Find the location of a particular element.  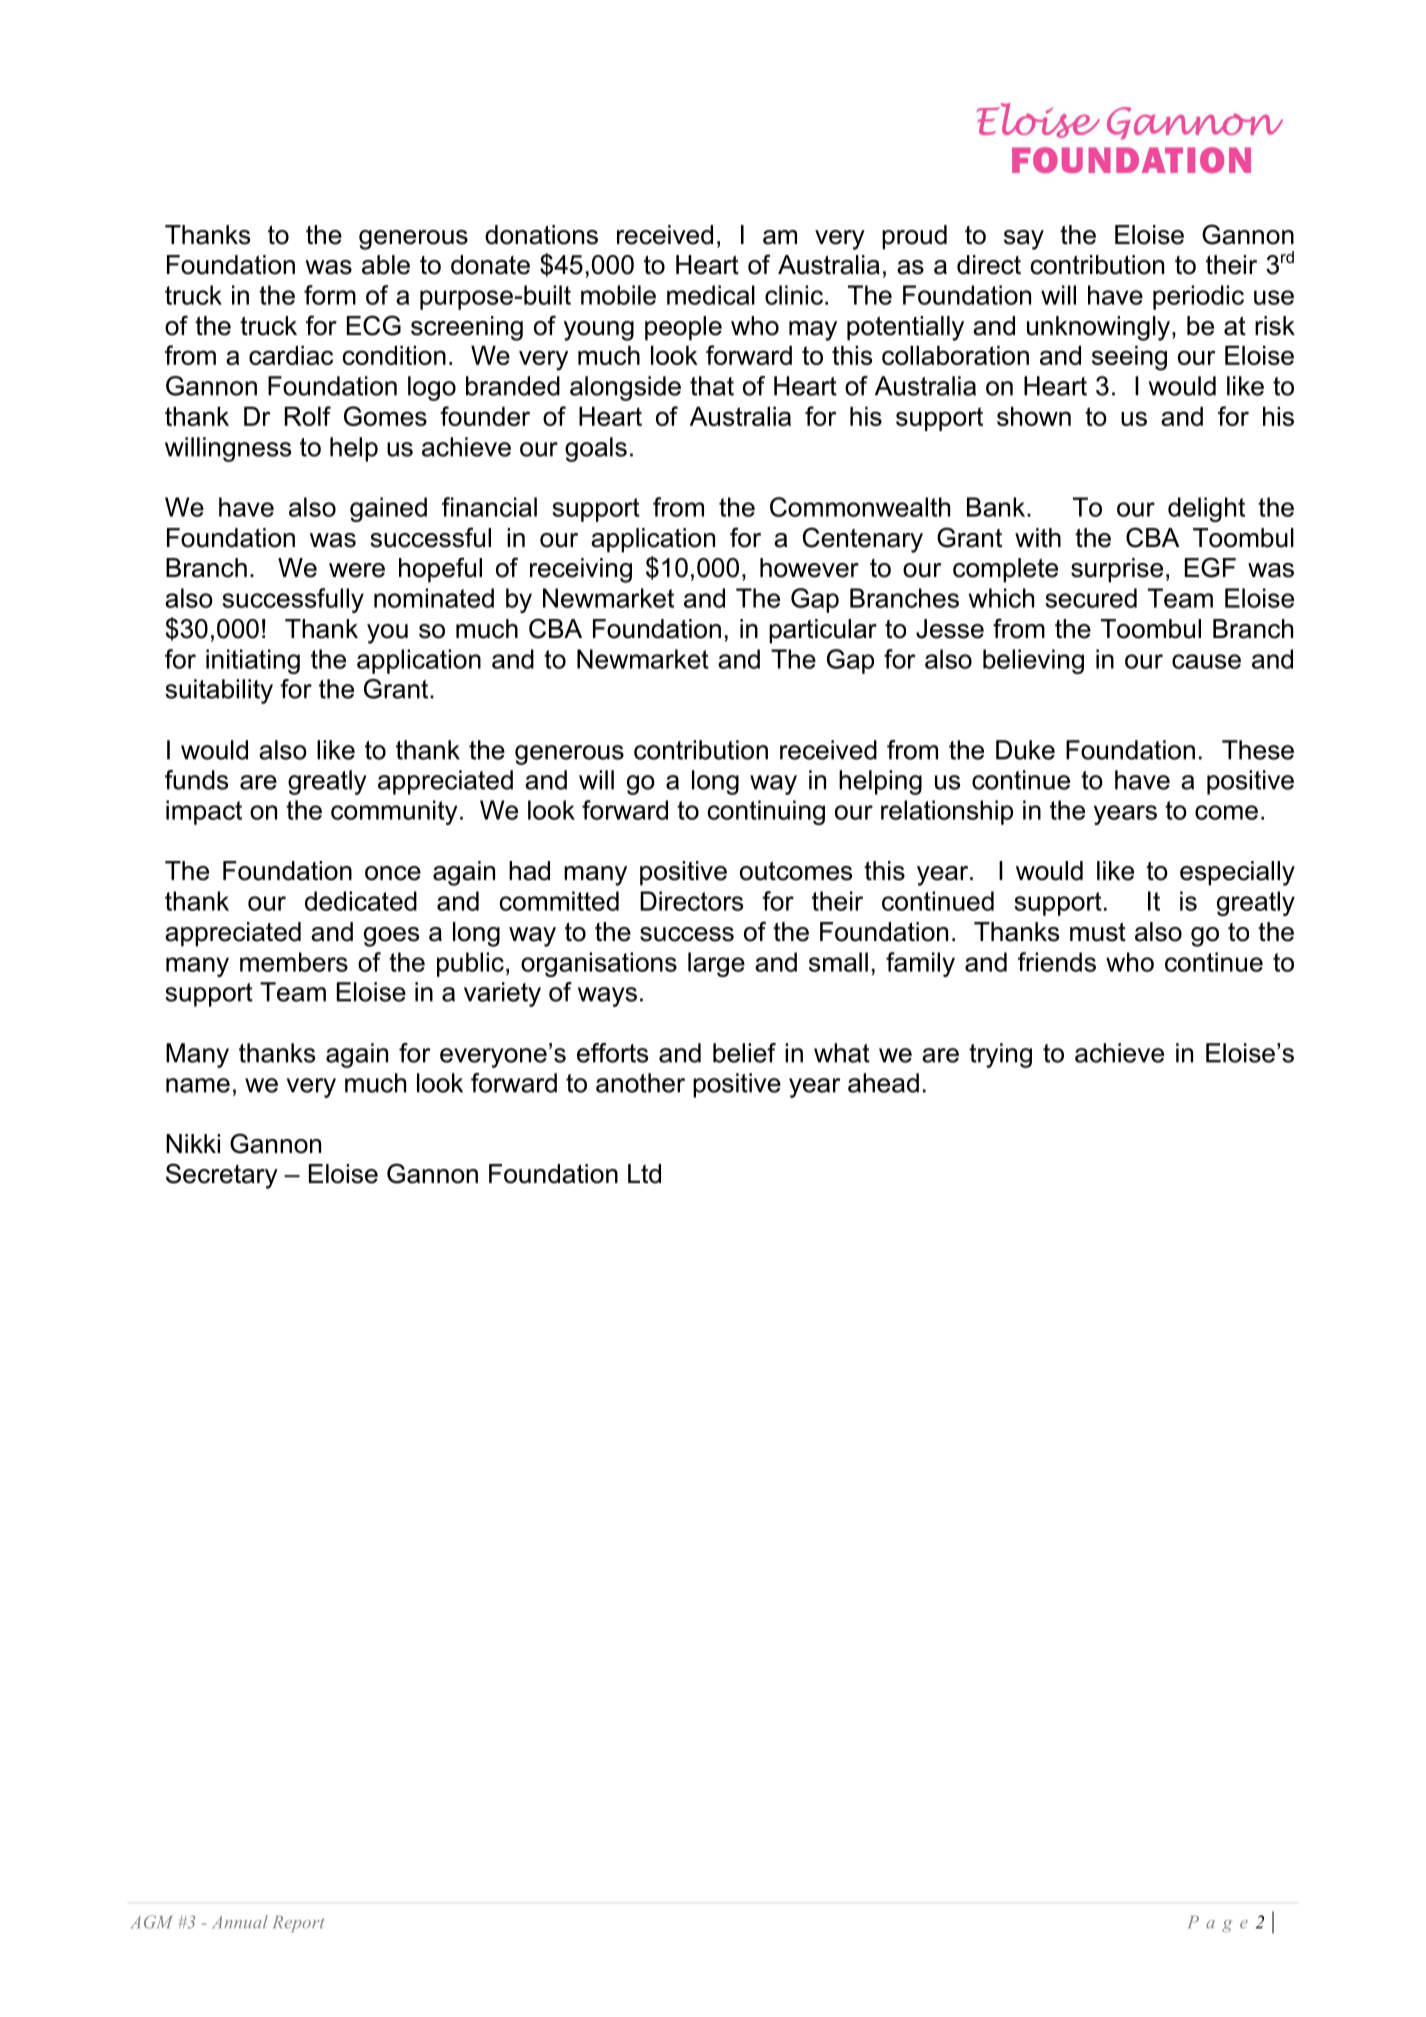

AGM is located at coordinates (151, 1922).
